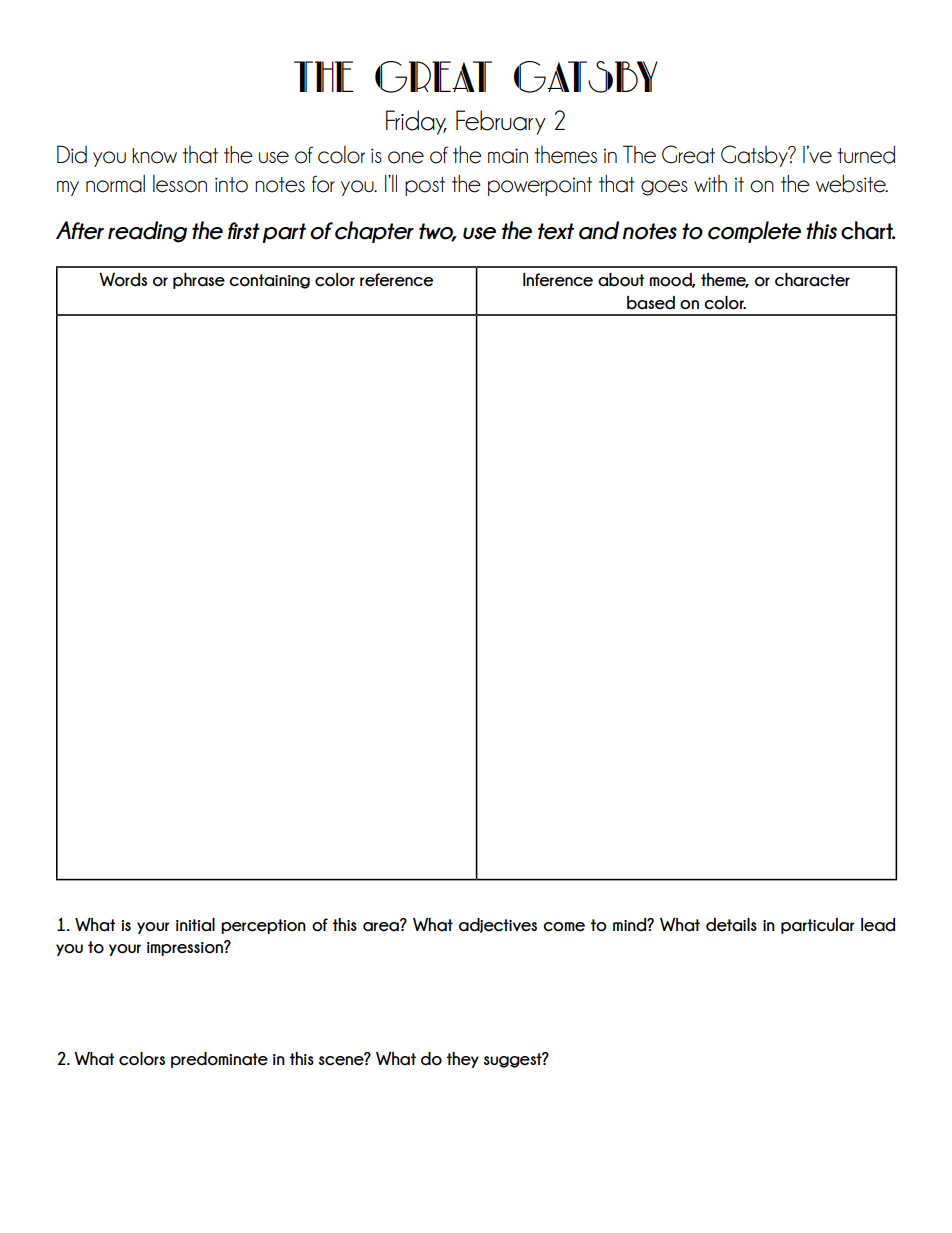  Describe the element at coordinates (498, 925) in the screenshot. I see `adjectives` at that location.
